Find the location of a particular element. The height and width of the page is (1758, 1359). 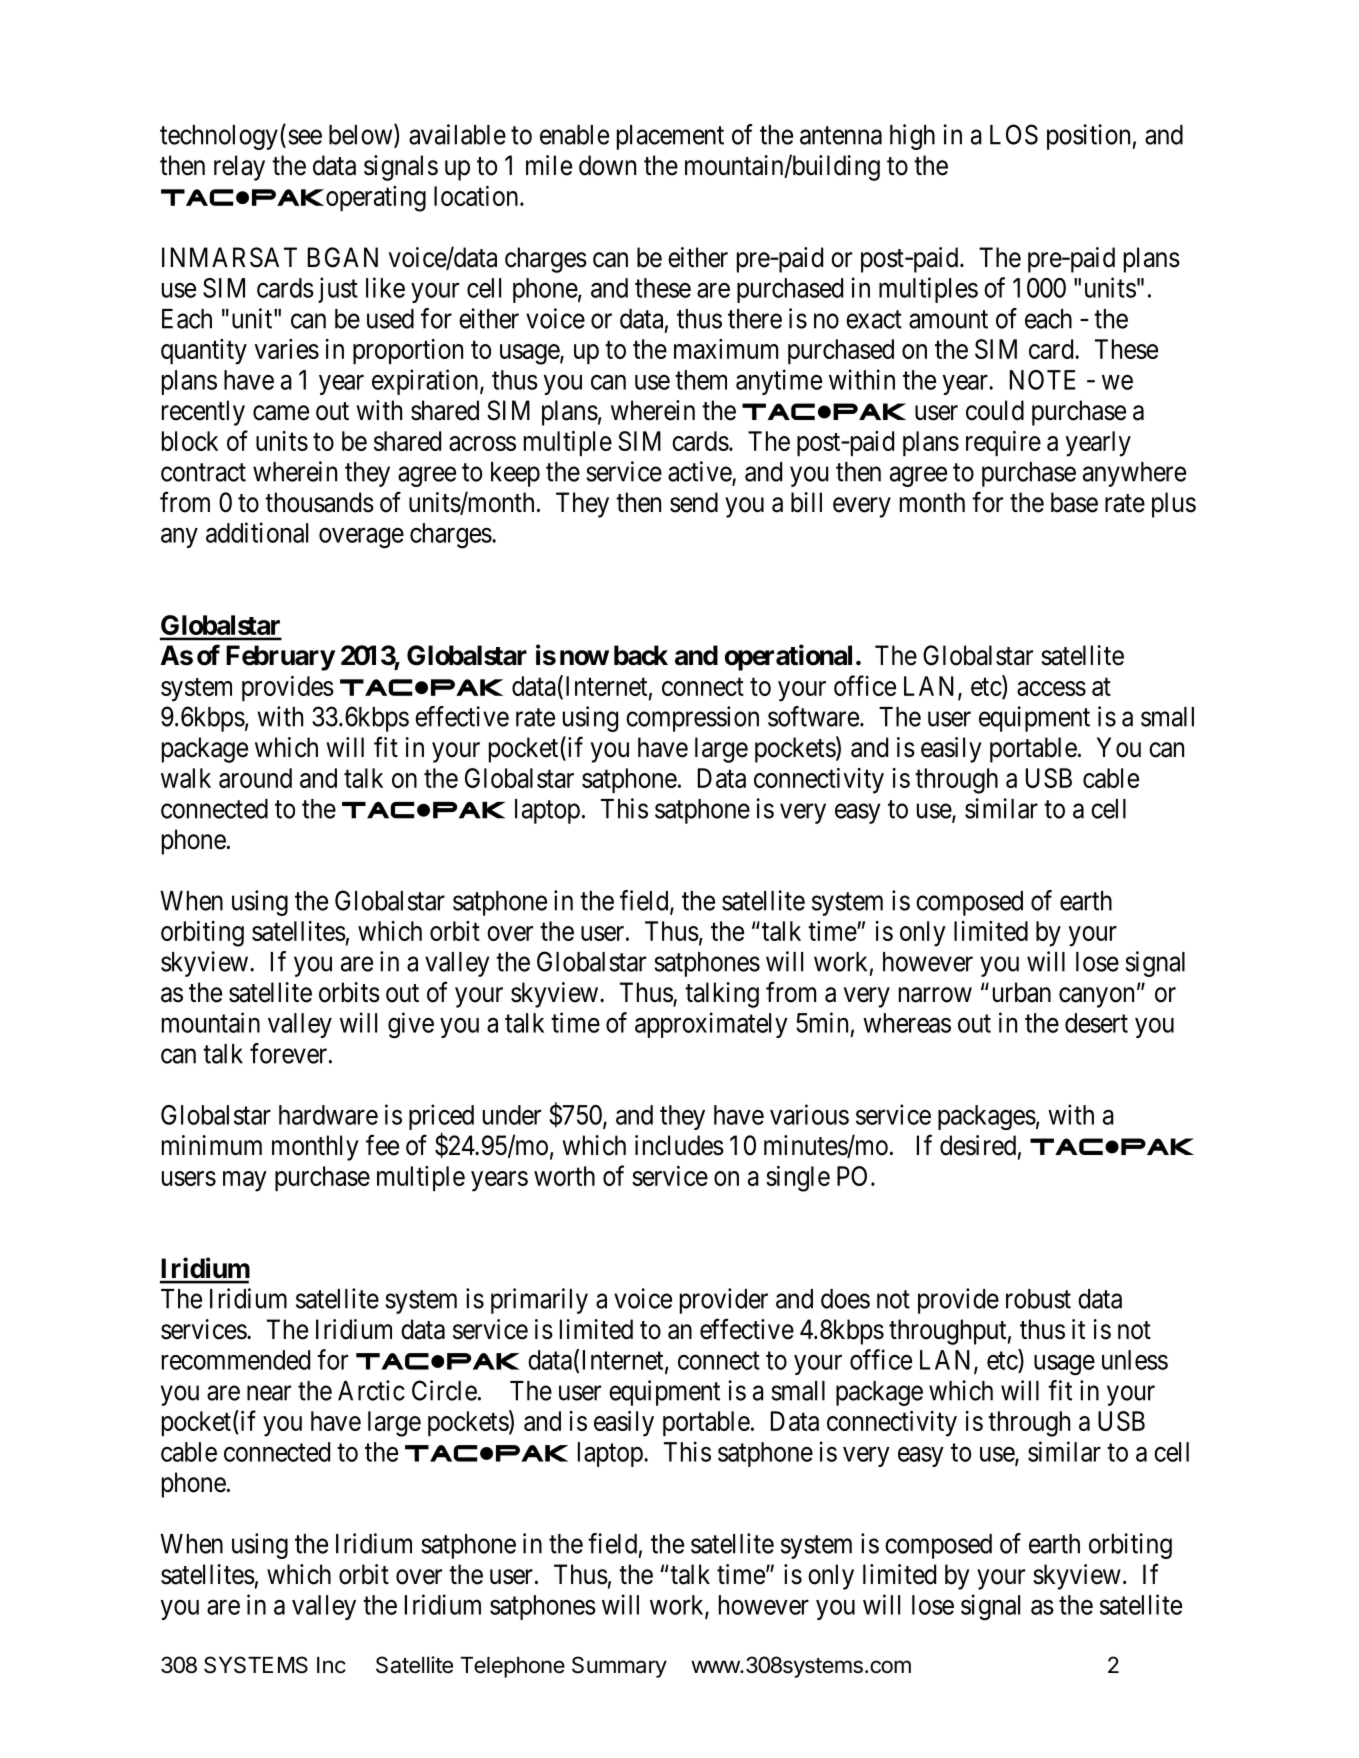

recommended is located at coordinates (236, 1360).
